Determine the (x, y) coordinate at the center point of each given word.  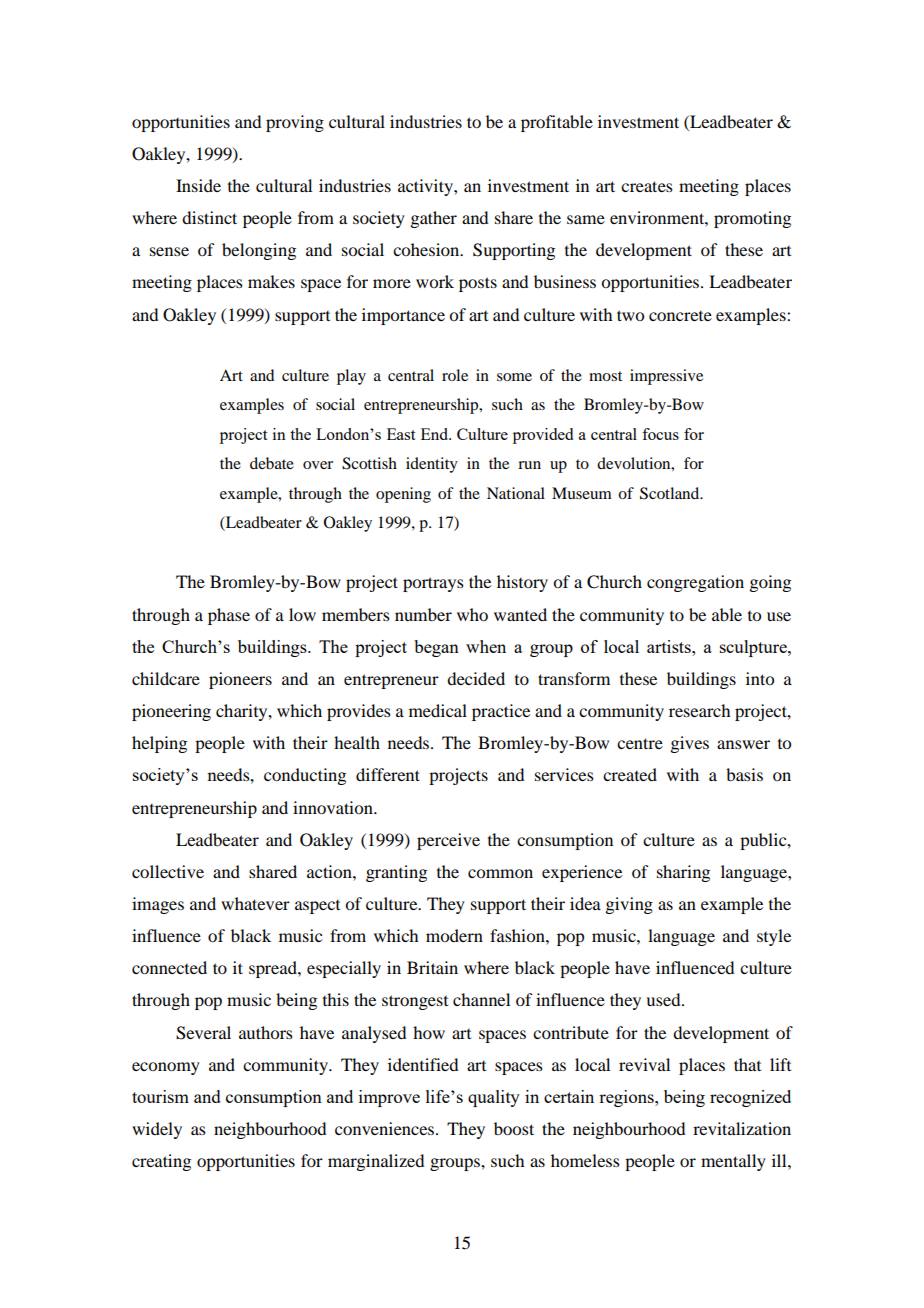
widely (157, 1130)
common (500, 873)
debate (272, 463)
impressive (666, 377)
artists (670, 646)
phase (229, 616)
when (486, 646)
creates (647, 186)
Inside (198, 185)
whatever (255, 903)
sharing (683, 873)
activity (426, 187)
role (455, 375)
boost (514, 1128)
